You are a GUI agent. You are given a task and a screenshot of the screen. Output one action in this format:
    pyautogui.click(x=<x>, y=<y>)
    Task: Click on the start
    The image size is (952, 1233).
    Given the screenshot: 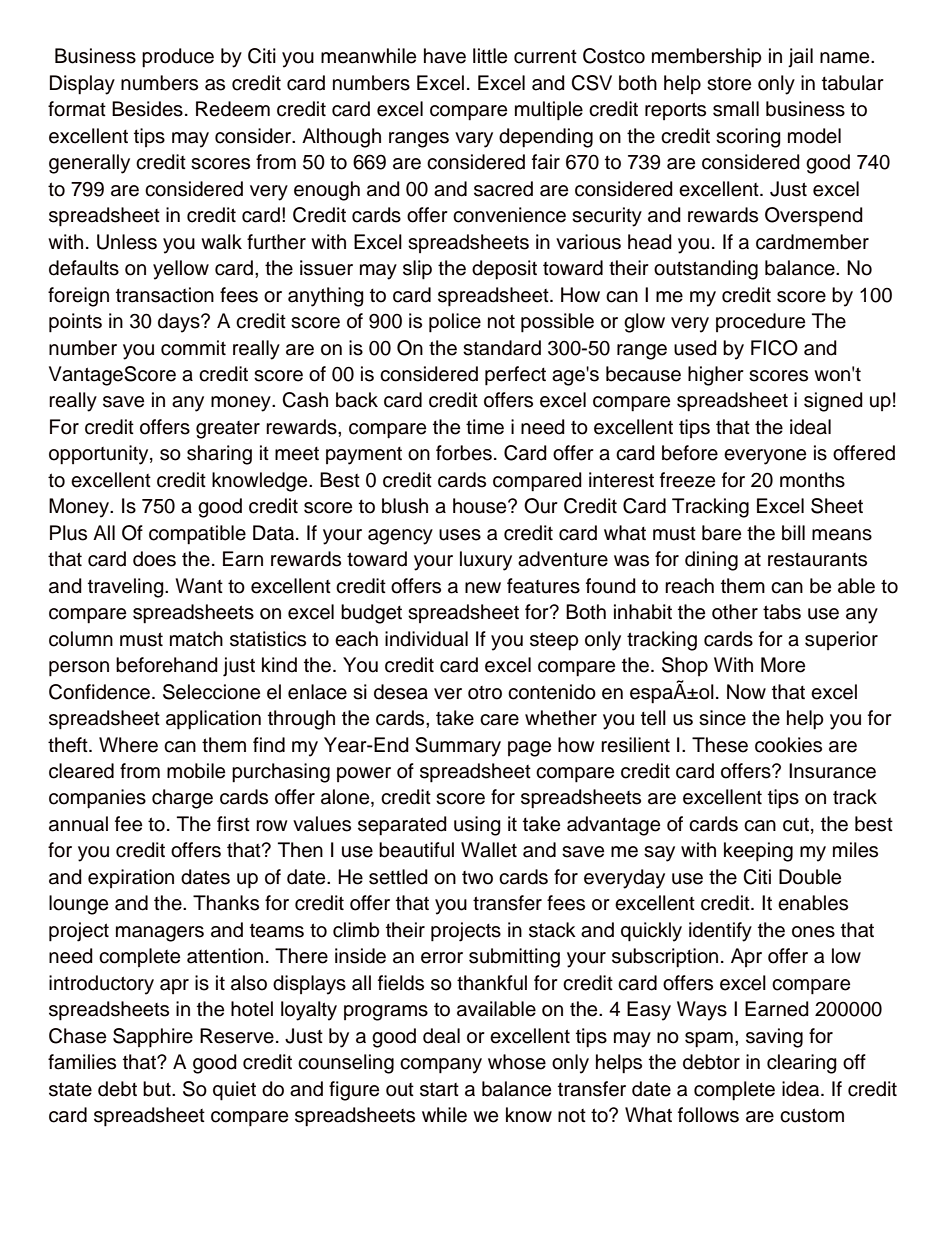 What is the action you would take?
    pyautogui.click(x=439, y=1089)
